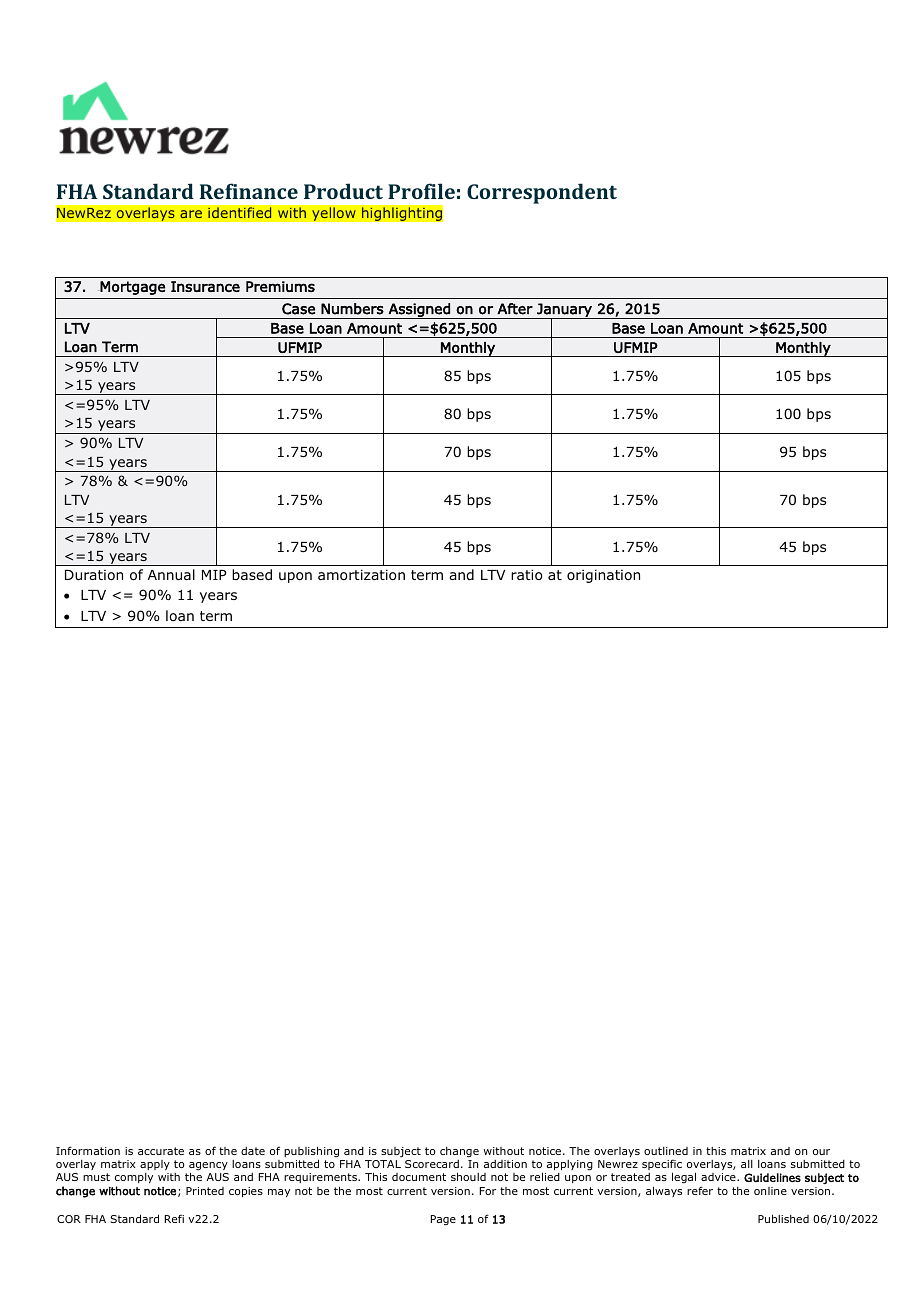 This page has width=924, height=1308. I want to click on Scorecard, so click(432, 1164).
